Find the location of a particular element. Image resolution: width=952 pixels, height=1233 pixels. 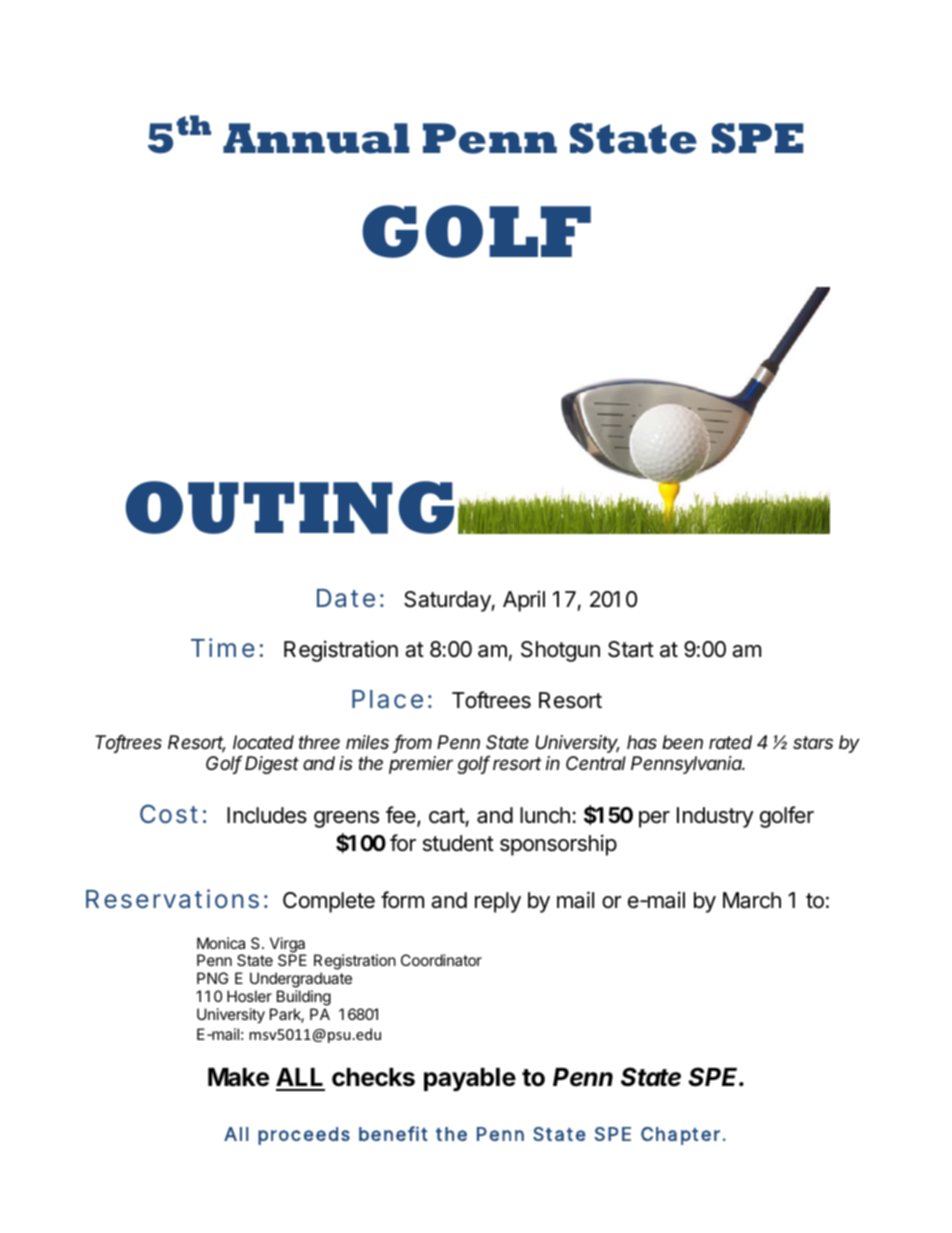

Includes is located at coordinates (267, 815).
